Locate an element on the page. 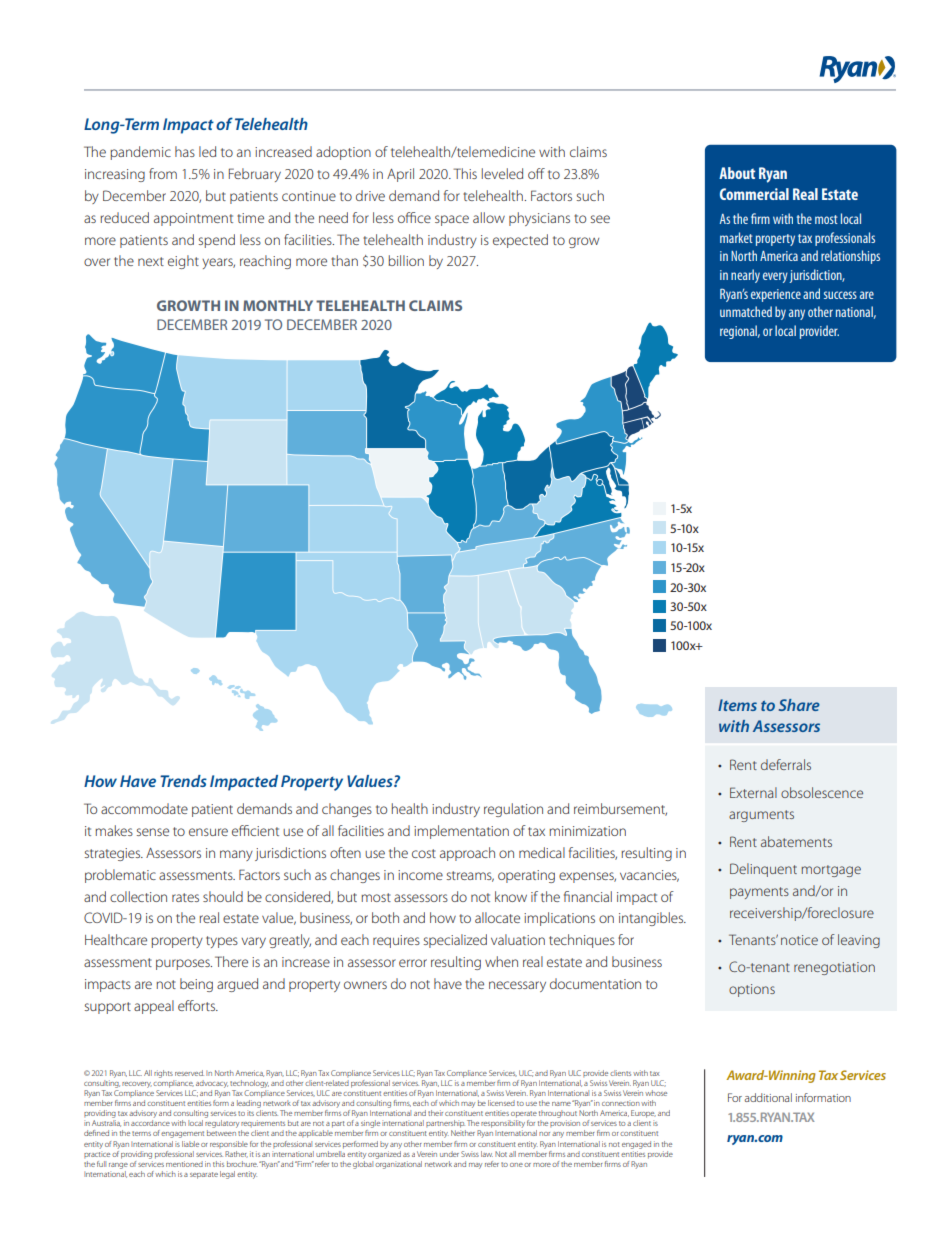  Items is located at coordinates (737, 705).
